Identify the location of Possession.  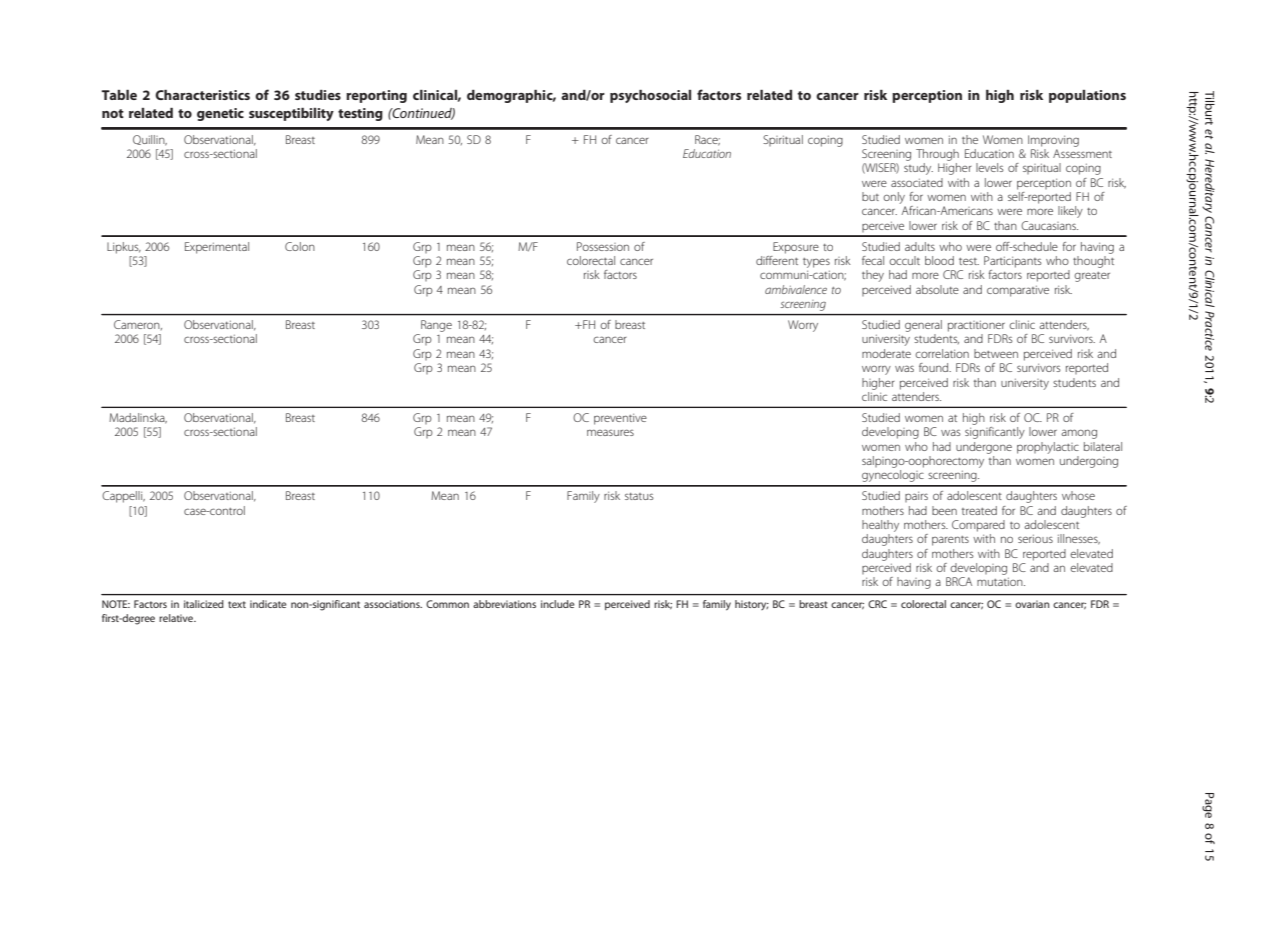
(603, 246).
